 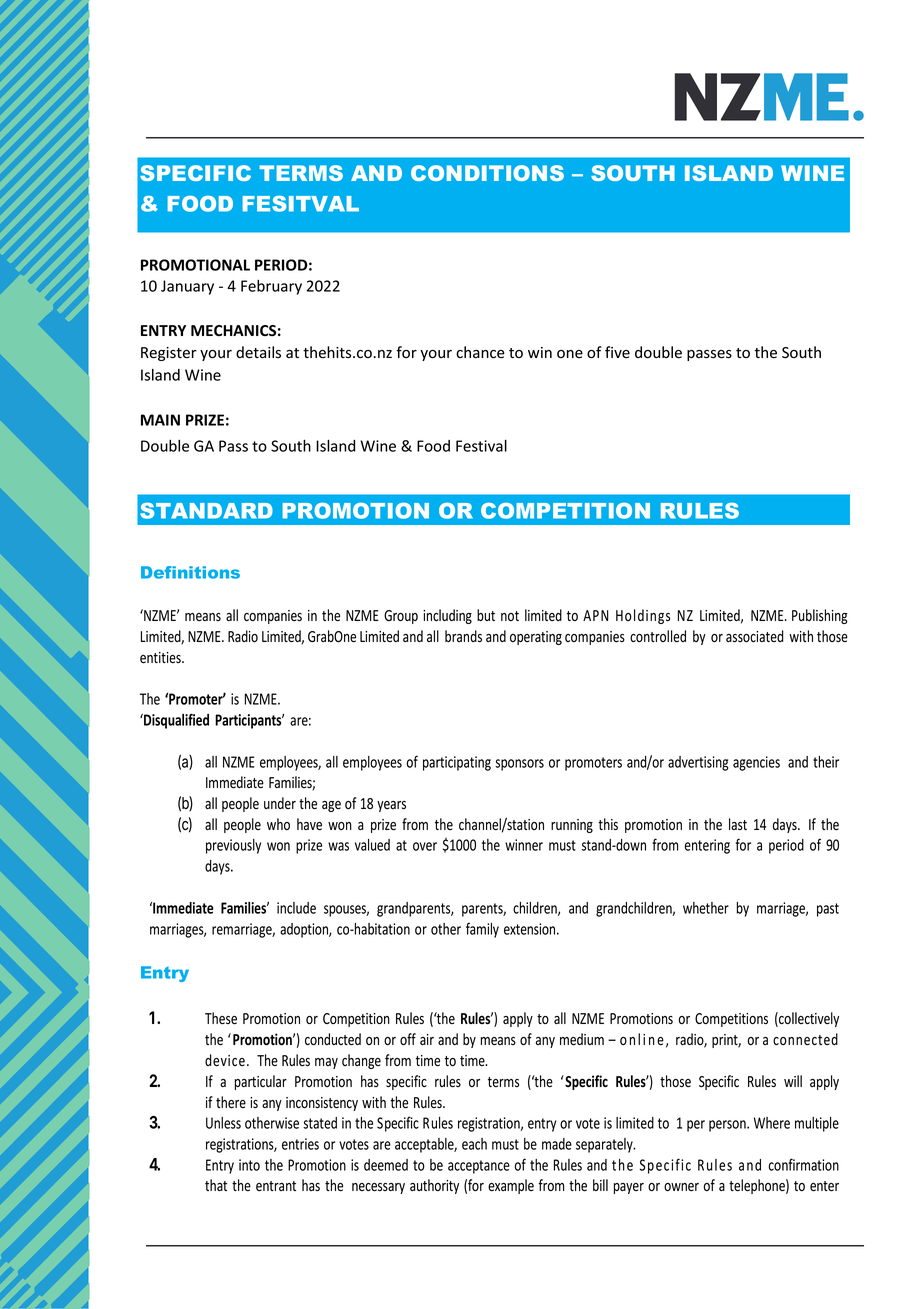 I want to click on associated, so click(x=755, y=636).
